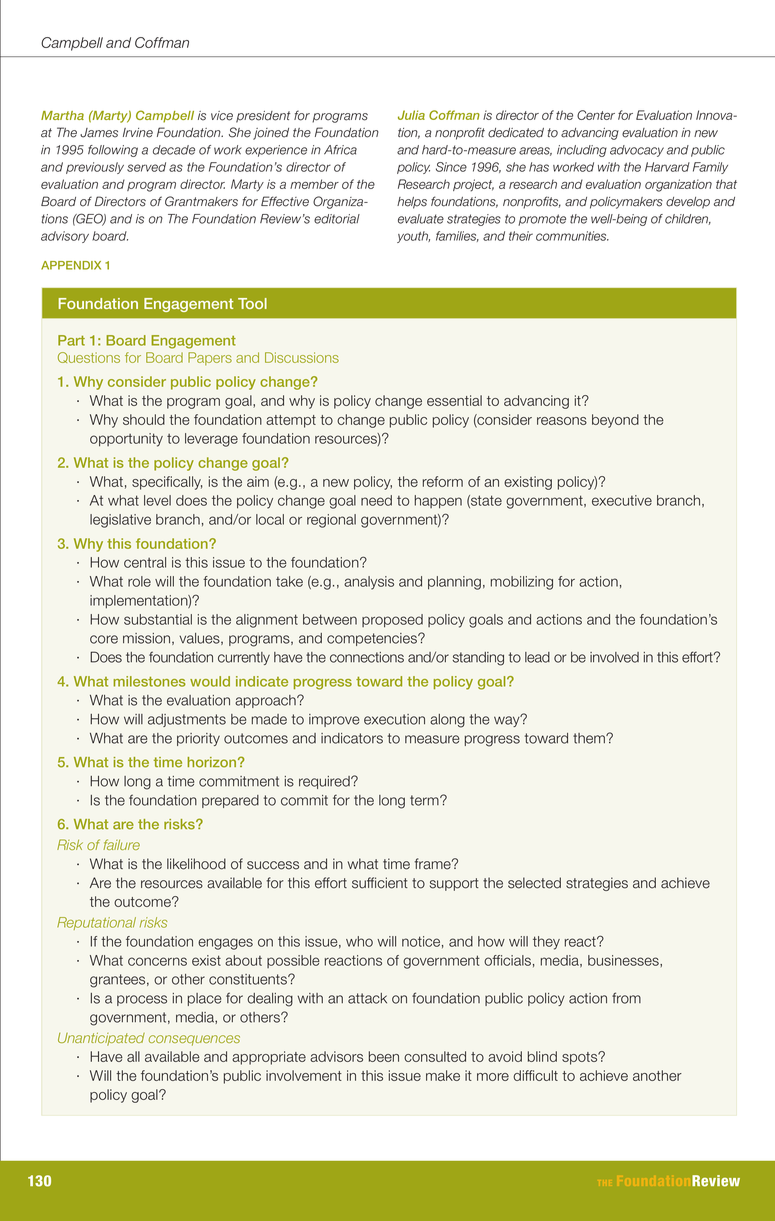 The height and width of the screenshot is (1221, 775). I want to click on Julia, so click(411, 115).
